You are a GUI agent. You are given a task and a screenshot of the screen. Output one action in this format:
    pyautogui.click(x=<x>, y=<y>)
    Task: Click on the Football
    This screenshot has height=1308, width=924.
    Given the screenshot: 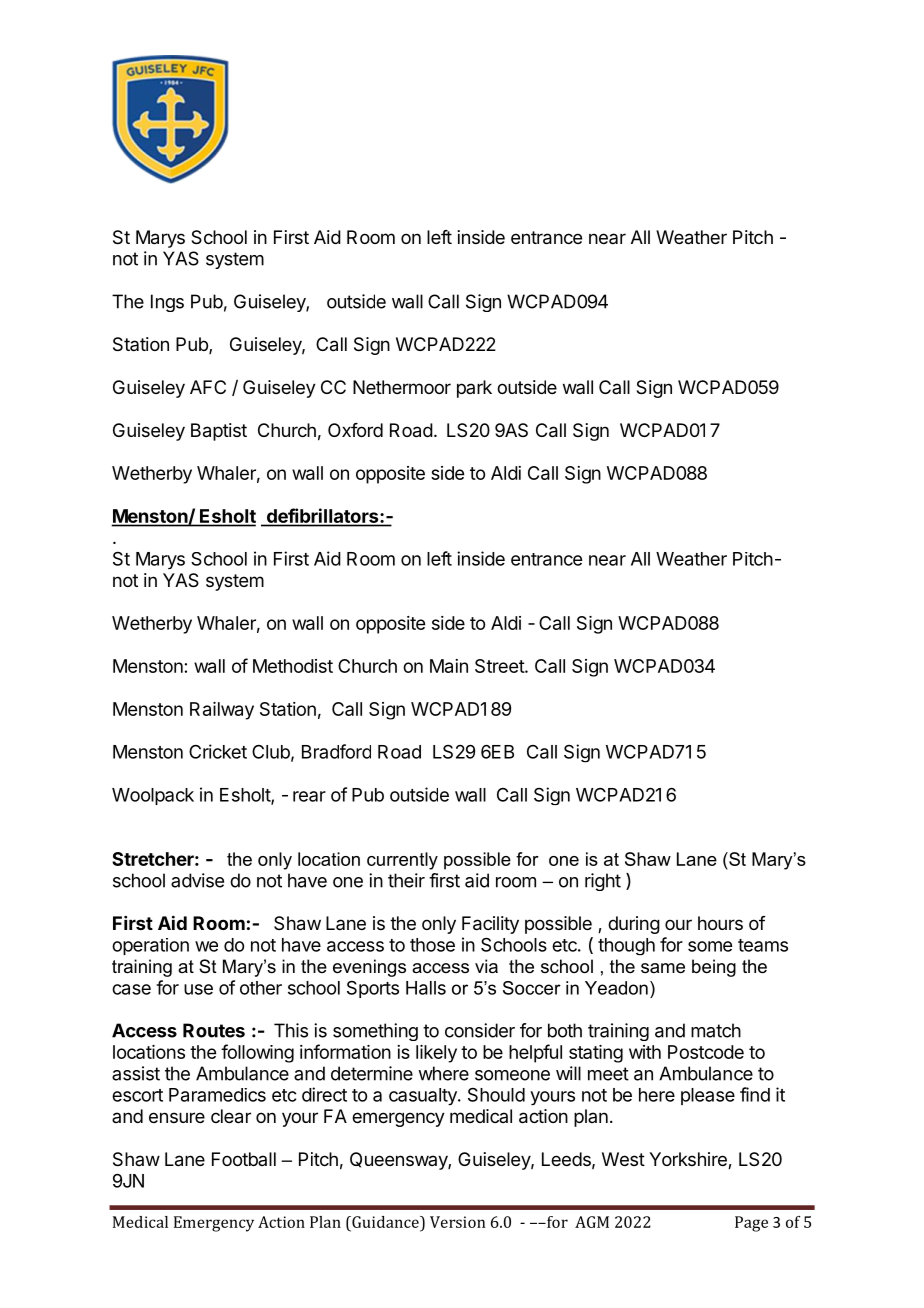 What is the action you would take?
    pyautogui.click(x=244, y=1159)
